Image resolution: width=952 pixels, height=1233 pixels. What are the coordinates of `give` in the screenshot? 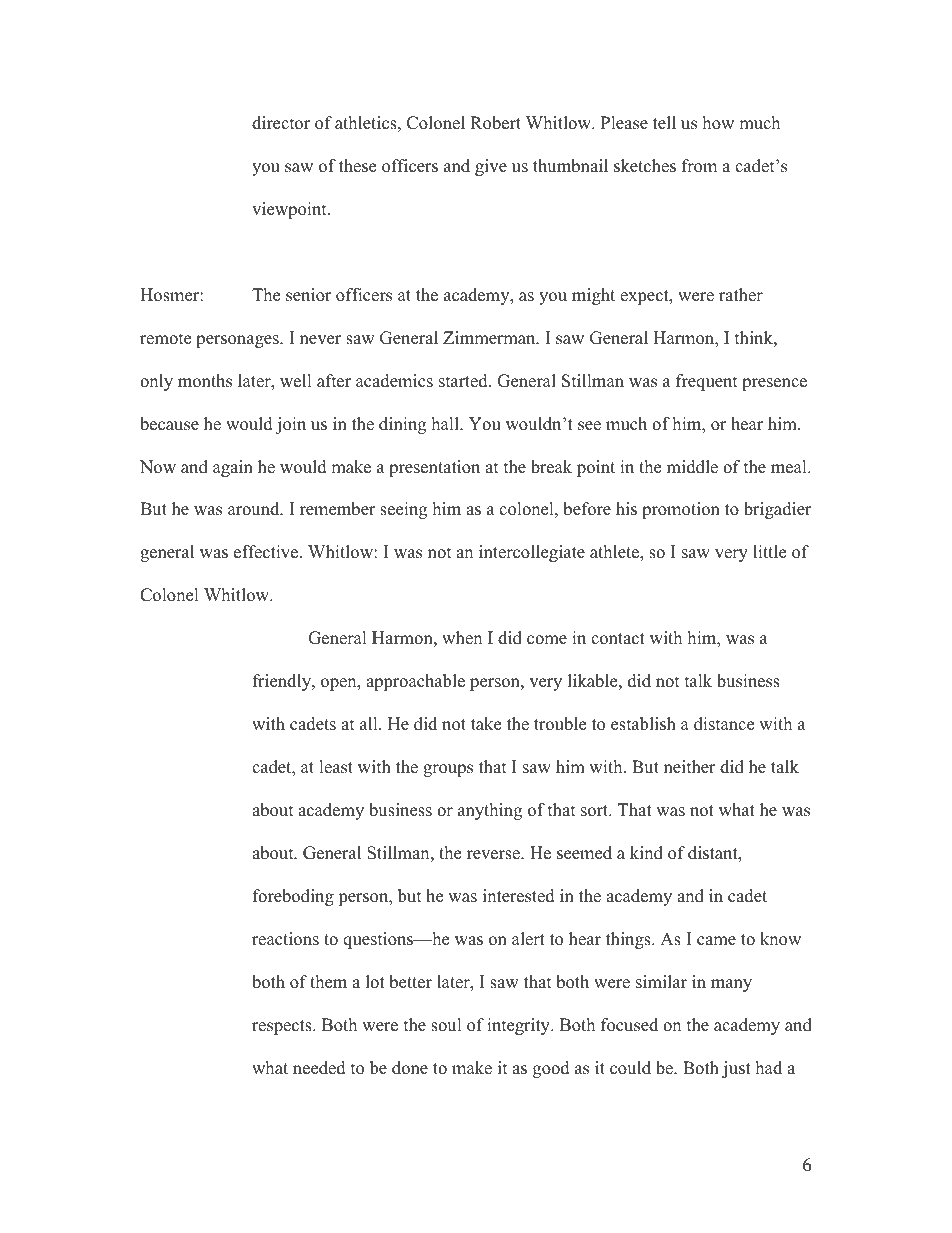 It's located at (491, 167).
